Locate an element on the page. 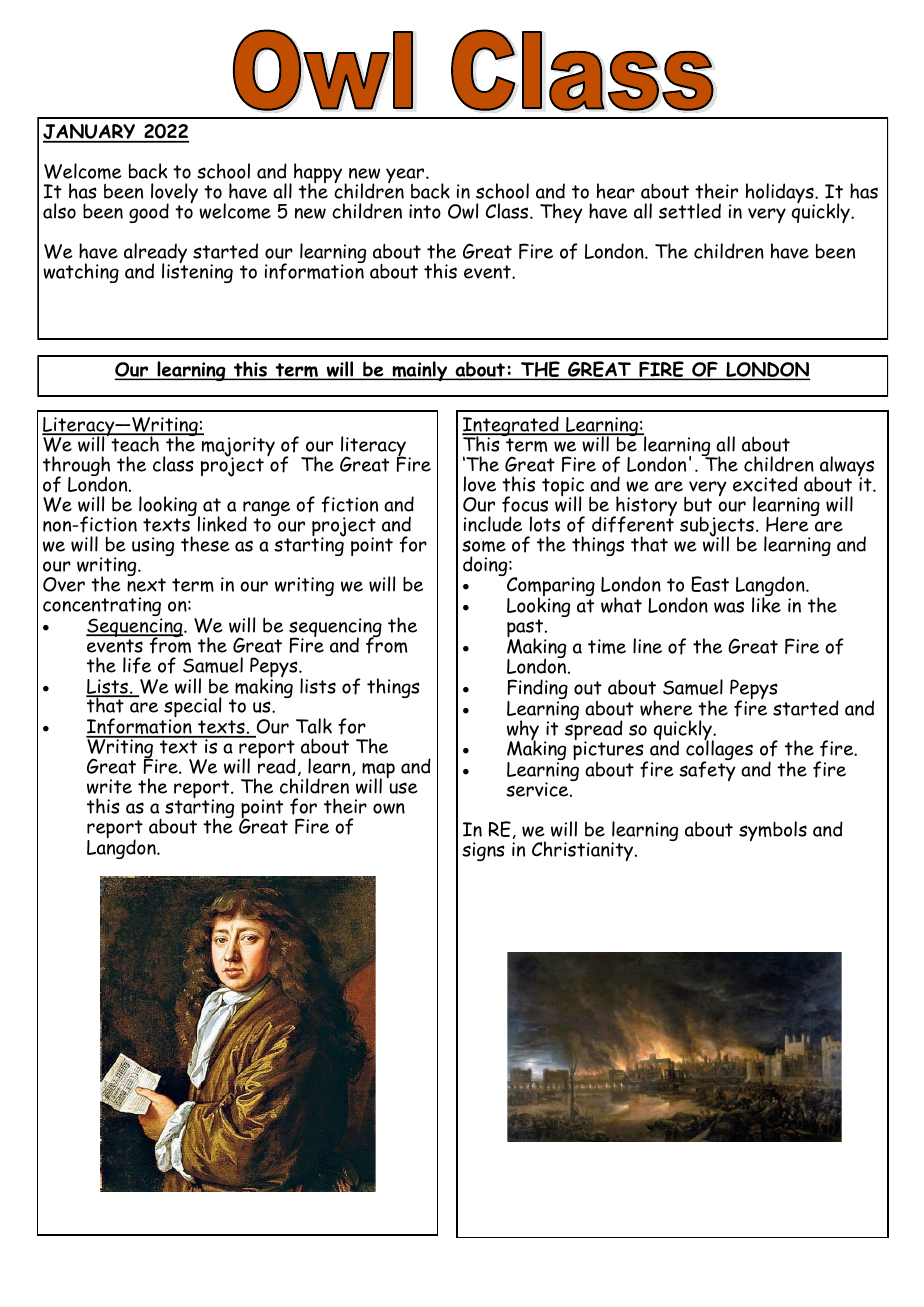 Image resolution: width=924 pixels, height=1307 pixels. signs is located at coordinates (483, 851).
